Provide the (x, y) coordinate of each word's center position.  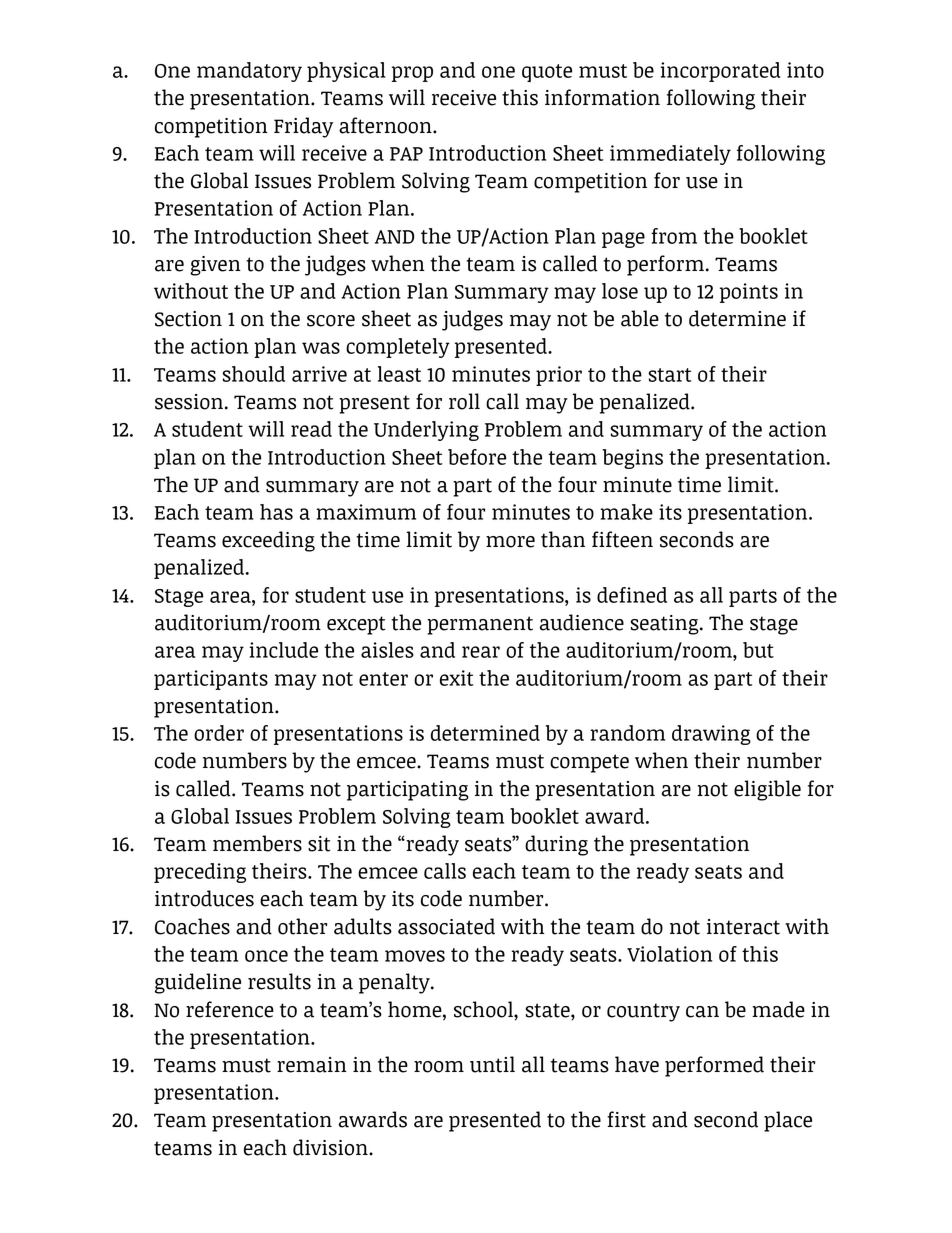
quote (547, 73)
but (758, 650)
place (788, 1121)
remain (312, 1065)
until (492, 1064)
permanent (480, 625)
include (283, 650)
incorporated (720, 72)
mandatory (249, 72)
